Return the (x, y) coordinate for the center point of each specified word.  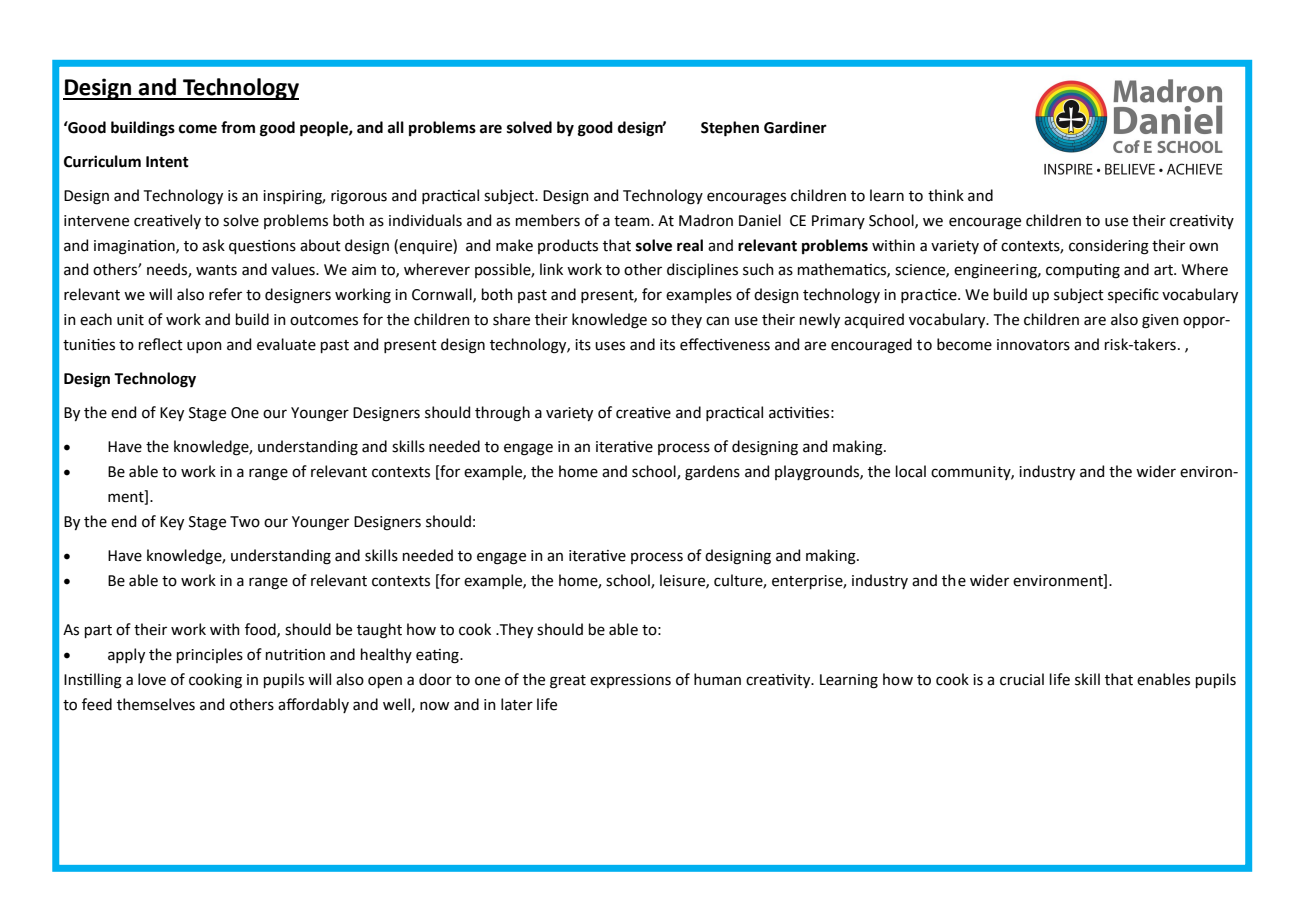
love (152, 679)
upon (204, 347)
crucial (1022, 679)
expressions (630, 681)
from (238, 127)
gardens (712, 473)
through (502, 414)
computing (1083, 271)
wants (216, 270)
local (911, 471)
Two (245, 522)
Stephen (730, 129)
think (946, 195)
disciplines (702, 270)
